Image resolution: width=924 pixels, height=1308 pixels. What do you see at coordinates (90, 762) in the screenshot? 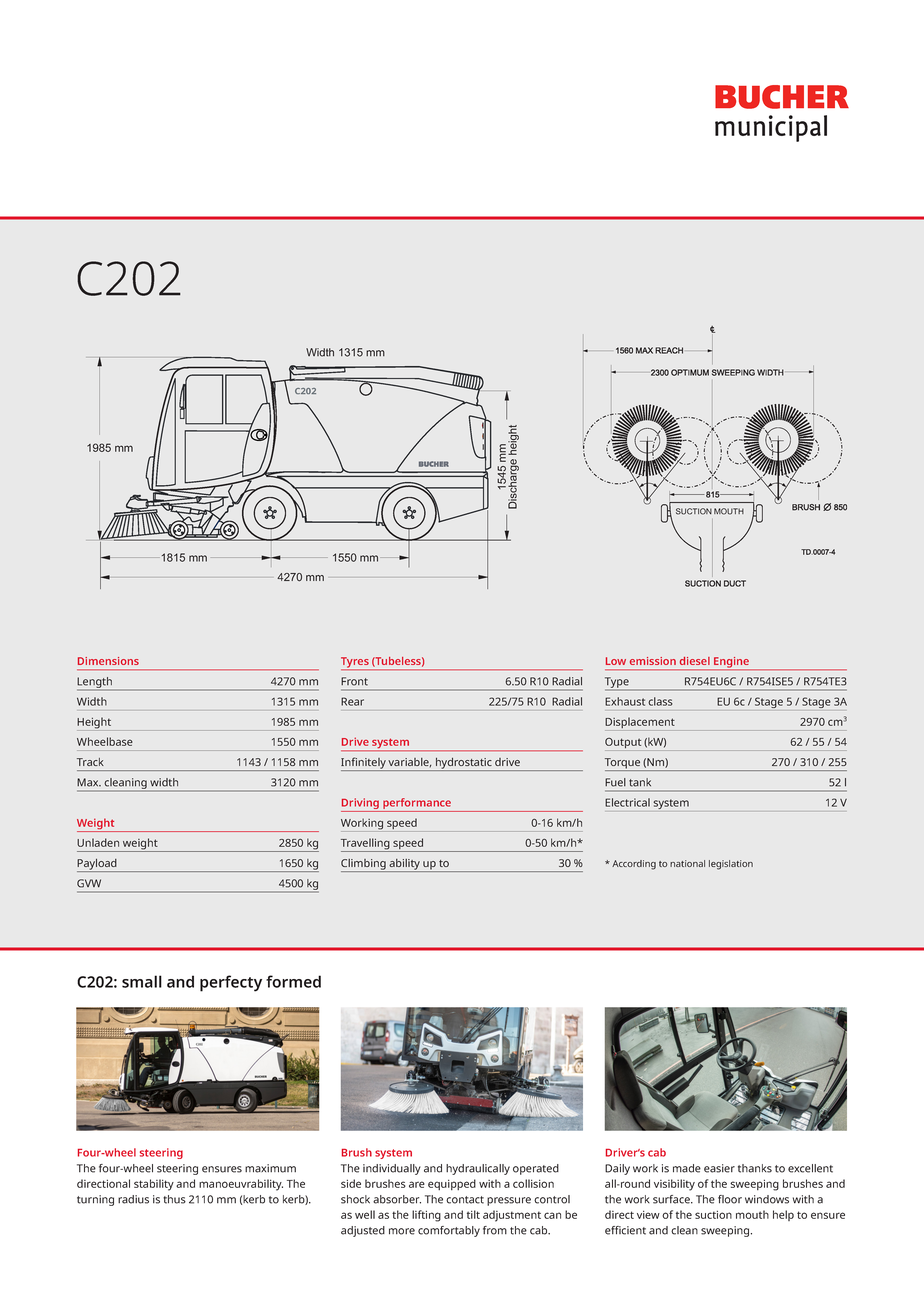
I see `Track` at bounding box center [90, 762].
